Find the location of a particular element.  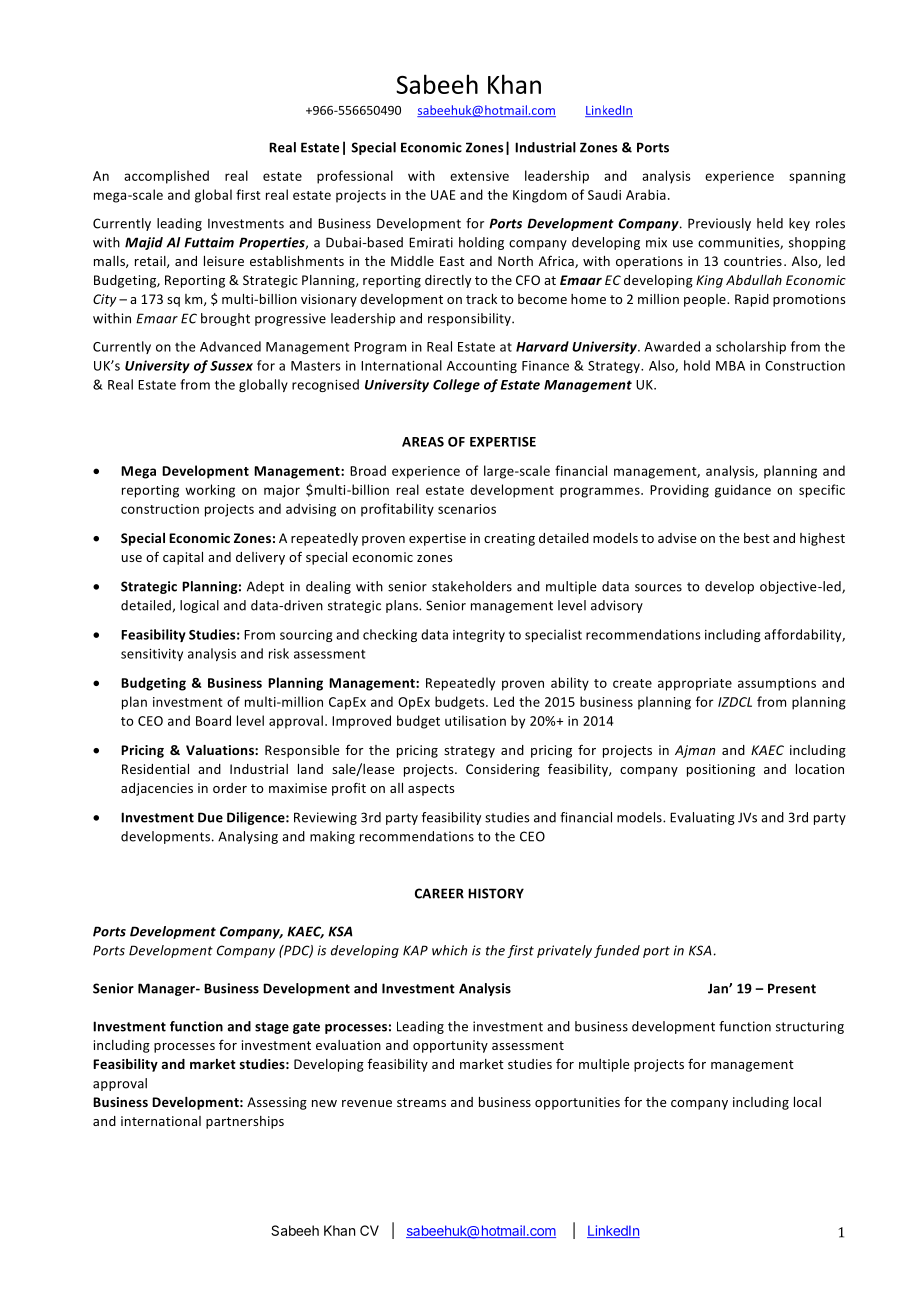

positioning is located at coordinates (721, 770).
